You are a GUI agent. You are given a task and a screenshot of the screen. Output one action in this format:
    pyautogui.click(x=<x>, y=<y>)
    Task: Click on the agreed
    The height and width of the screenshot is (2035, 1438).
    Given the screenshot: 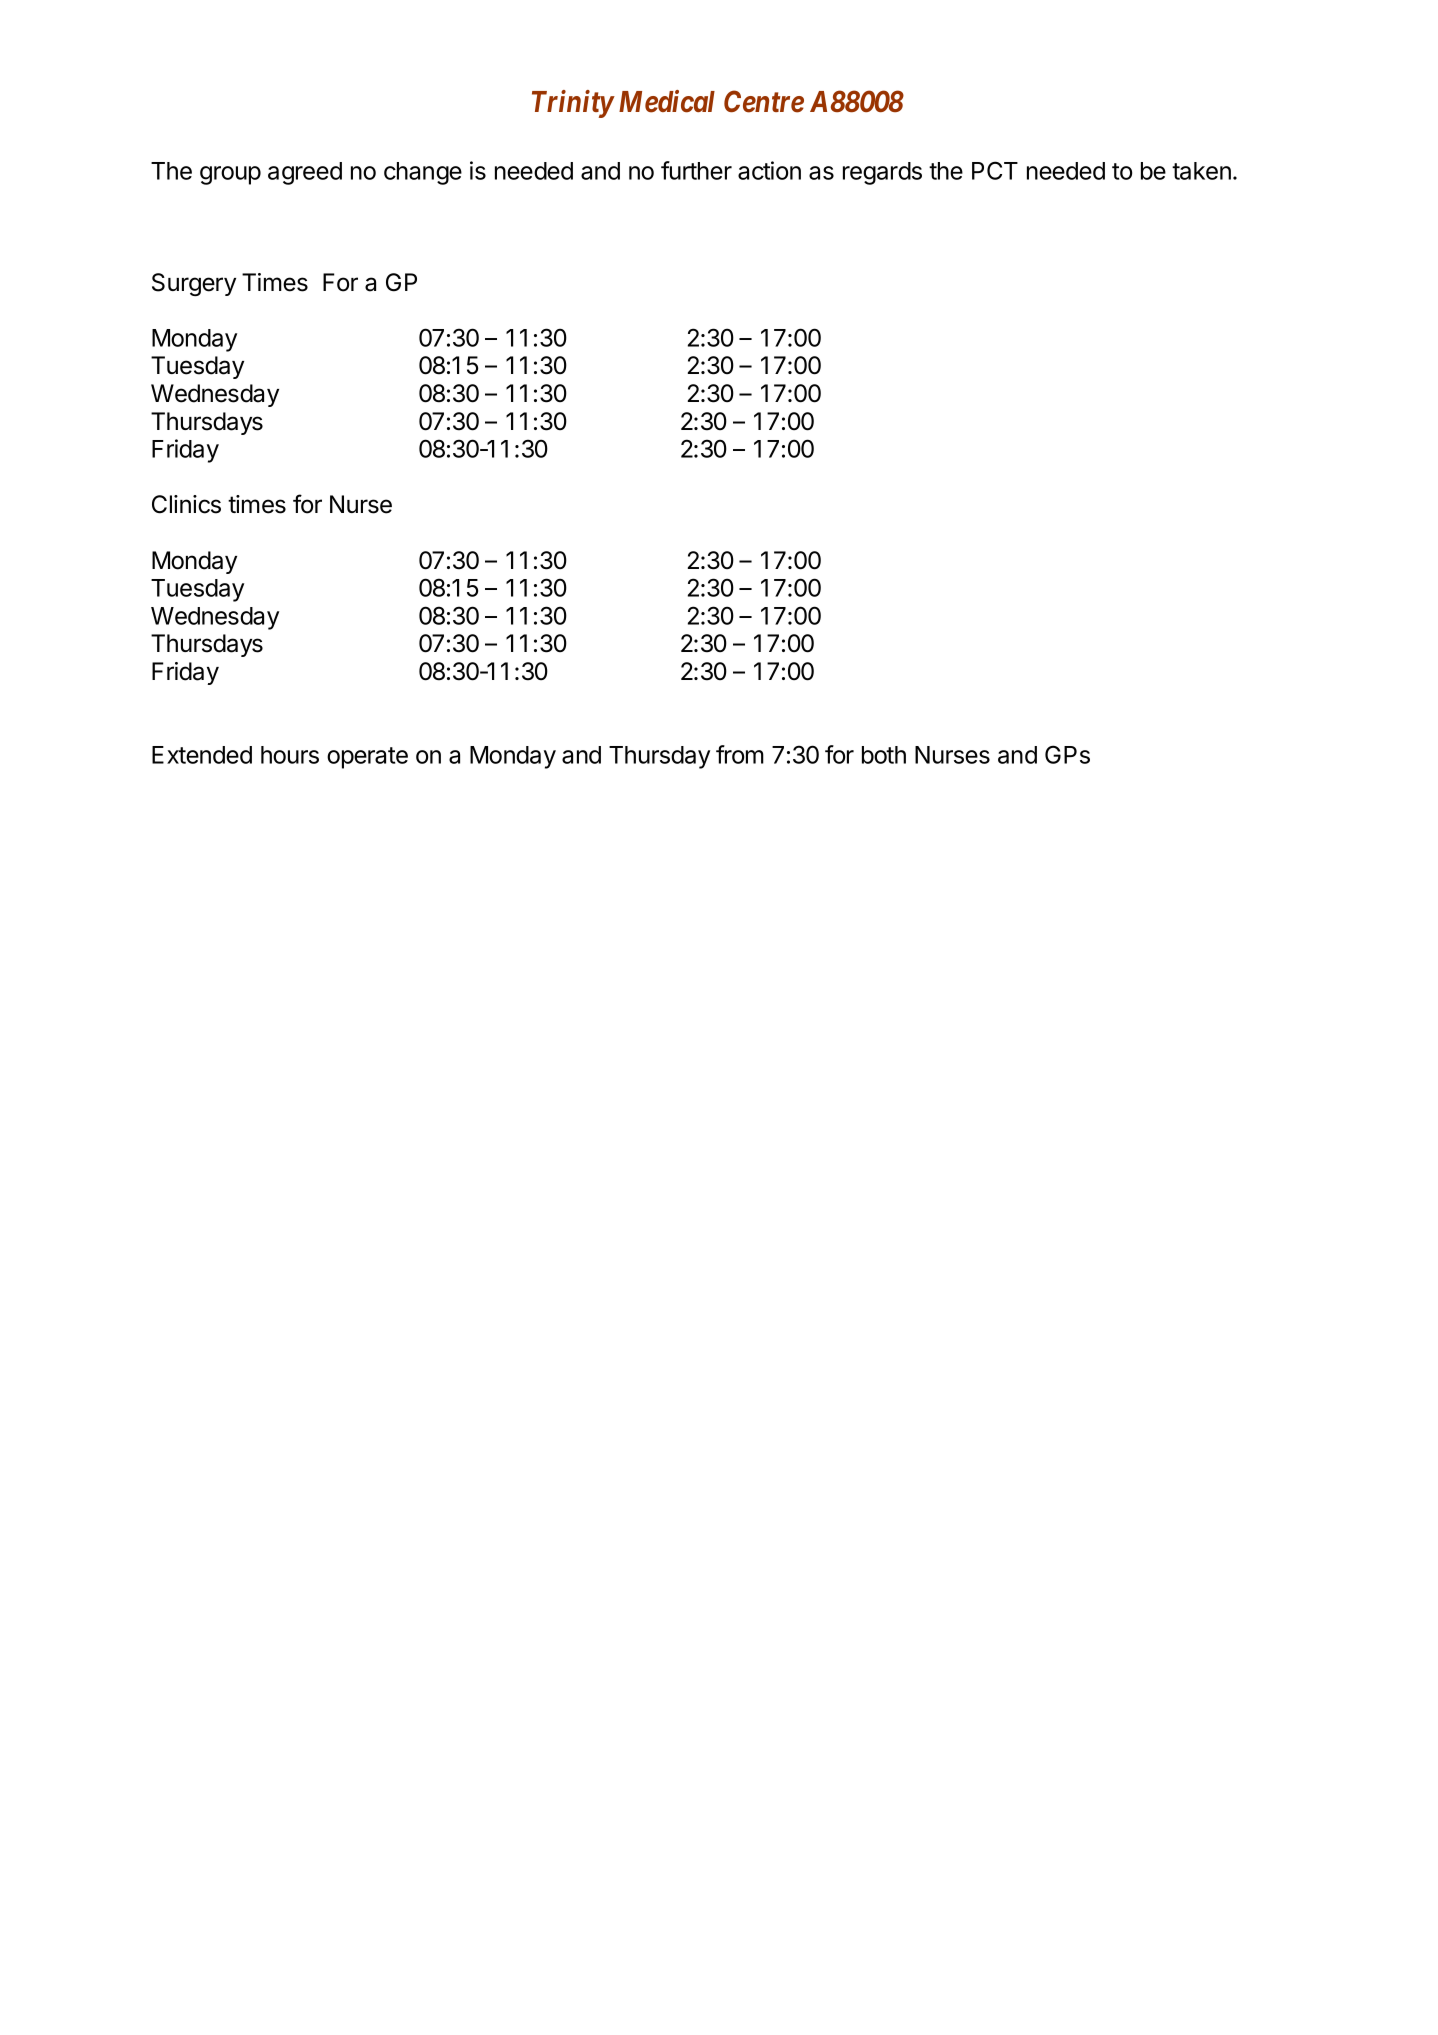 What is the action you would take?
    pyautogui.click(x=305, y=173)
